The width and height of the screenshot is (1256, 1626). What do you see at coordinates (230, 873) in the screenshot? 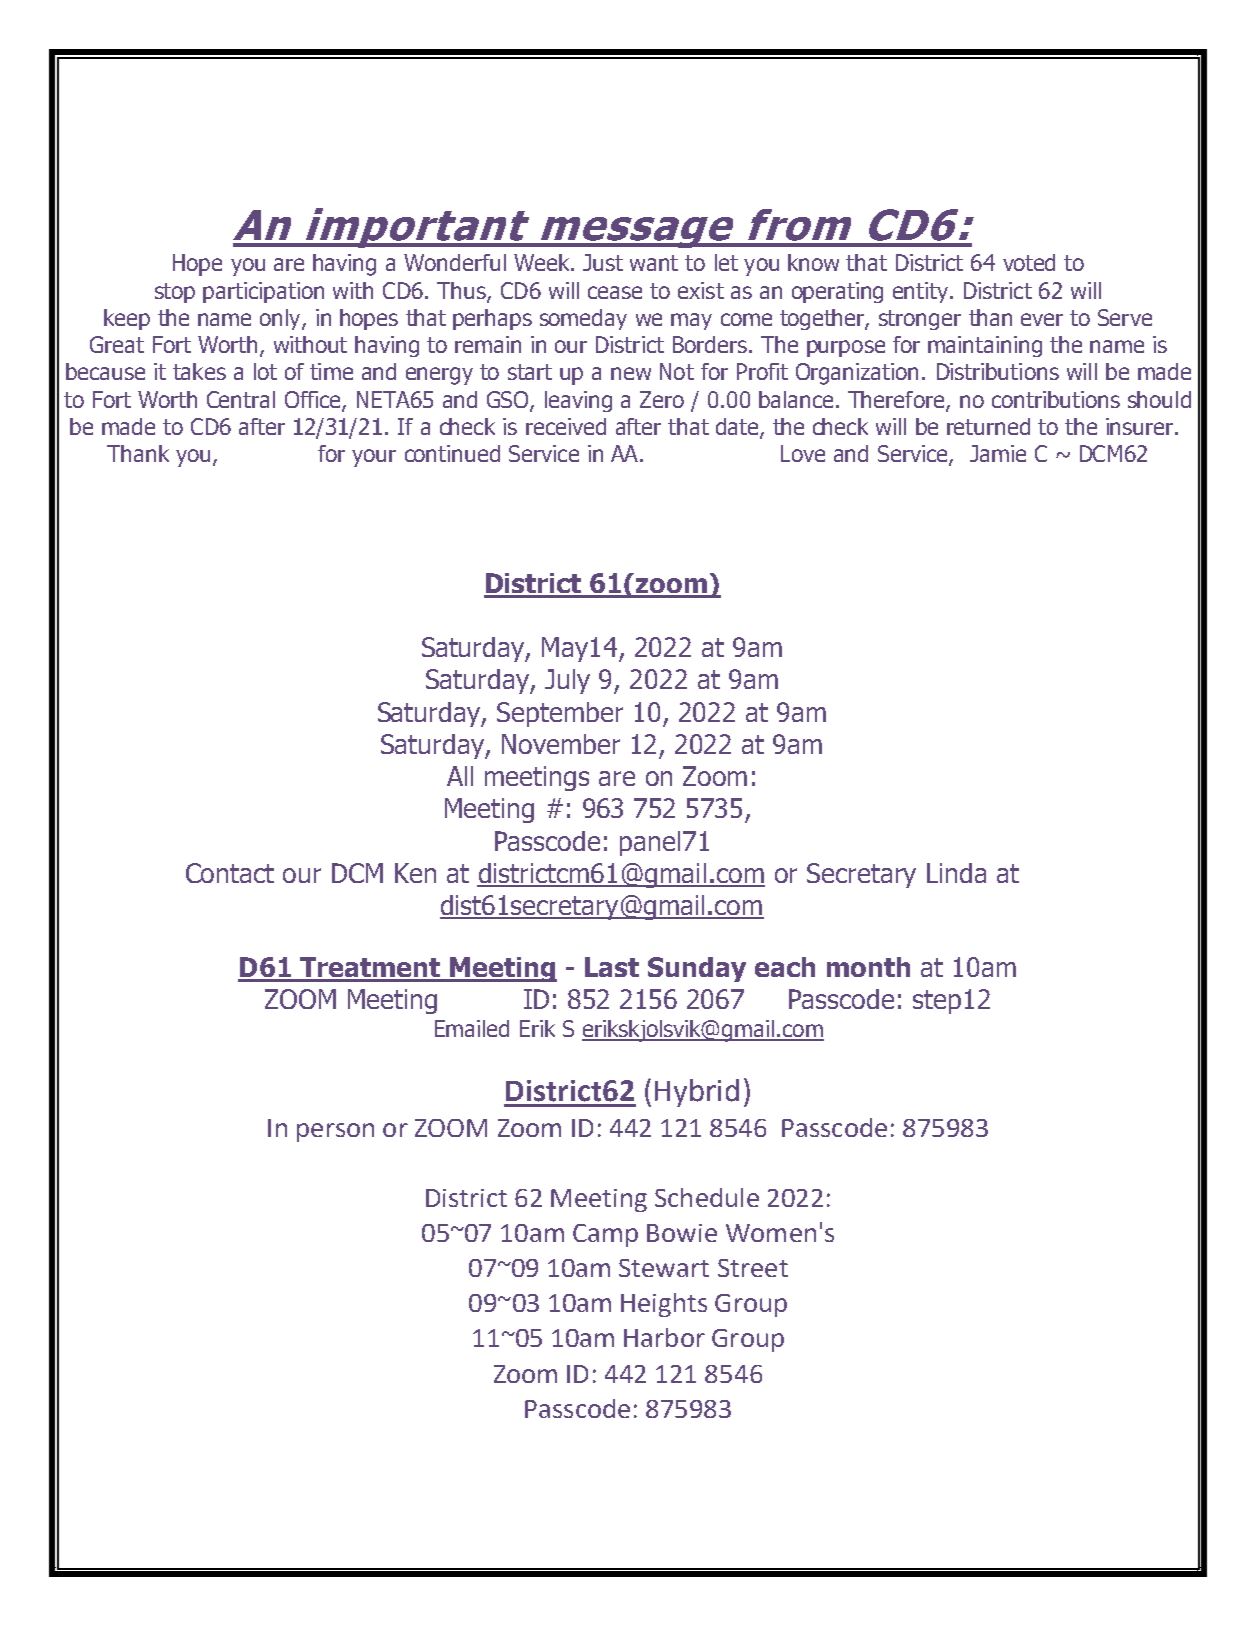
I see `Contact` at bounding box center [230, 873].
